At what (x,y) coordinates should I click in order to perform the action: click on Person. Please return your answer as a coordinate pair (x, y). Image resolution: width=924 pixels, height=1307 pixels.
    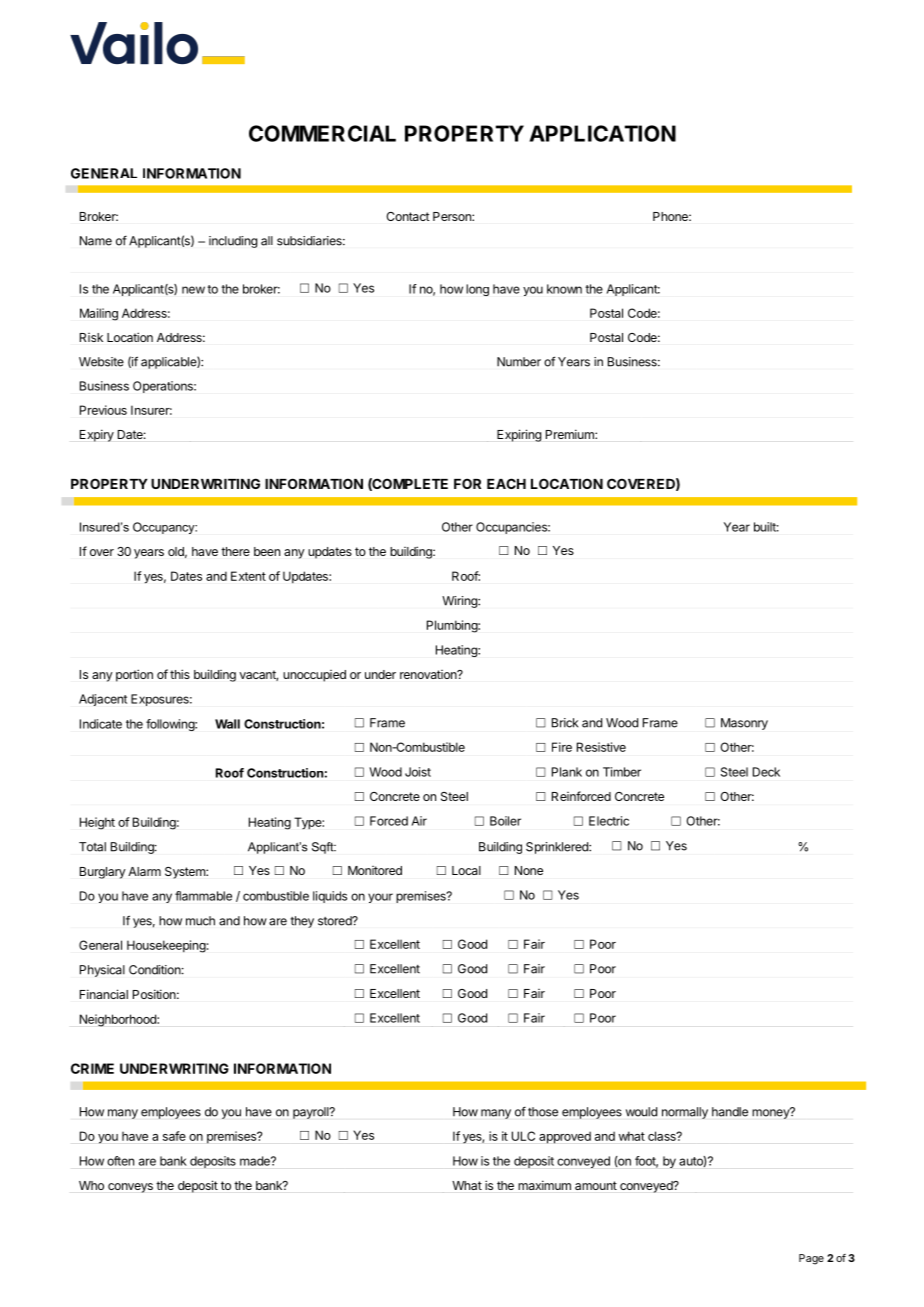
    Looking at the image, I should click on (453, 216).
